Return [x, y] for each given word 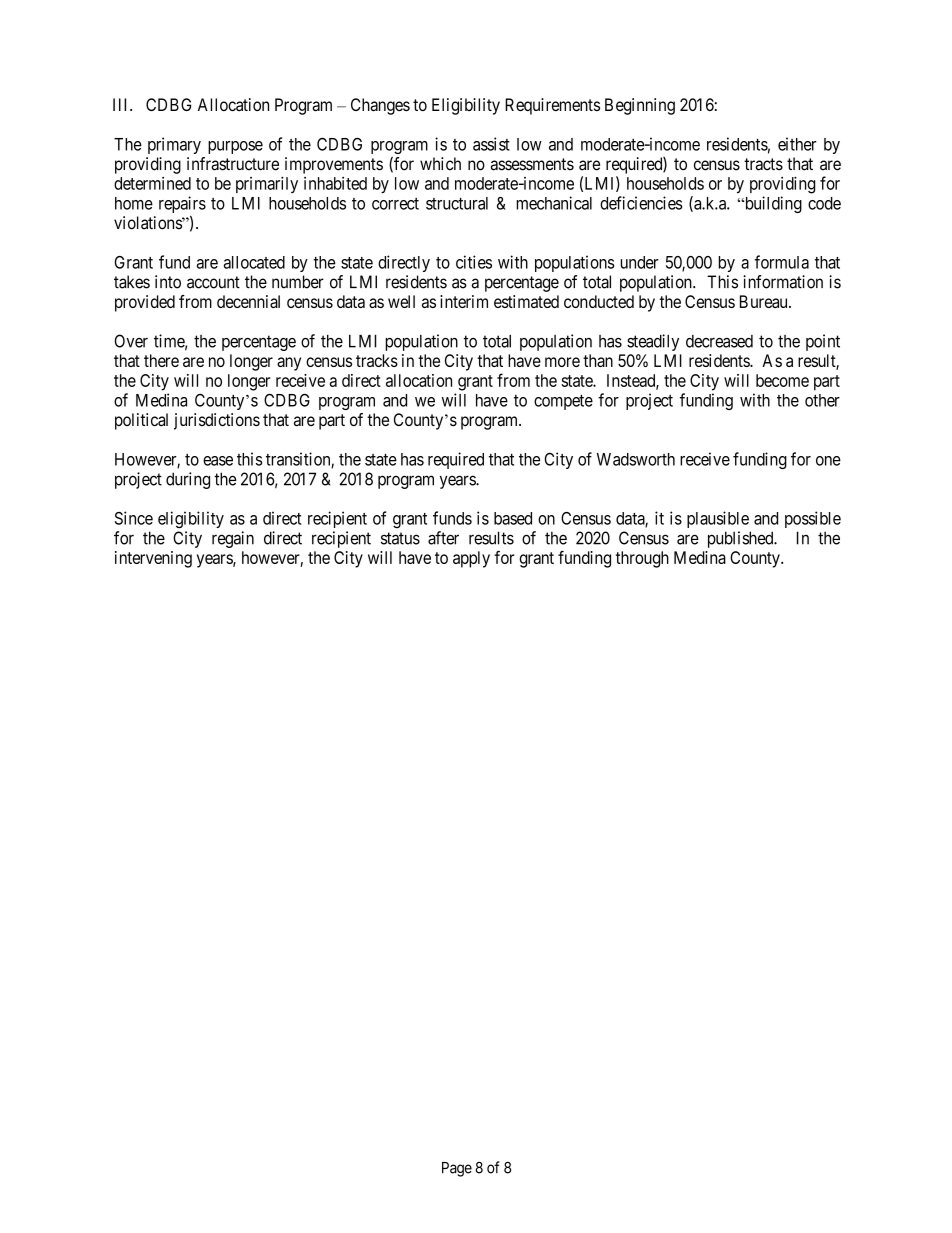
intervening [153, 559]
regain [233, 539]
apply [471, 559]
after [443, 538]
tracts [763, 164]
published [742, 539]
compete [563, 402]
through [642, 559]
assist [491, 144]
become [782, 380]
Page [457, 1169]
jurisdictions [217, 421]
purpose [235, 147]
